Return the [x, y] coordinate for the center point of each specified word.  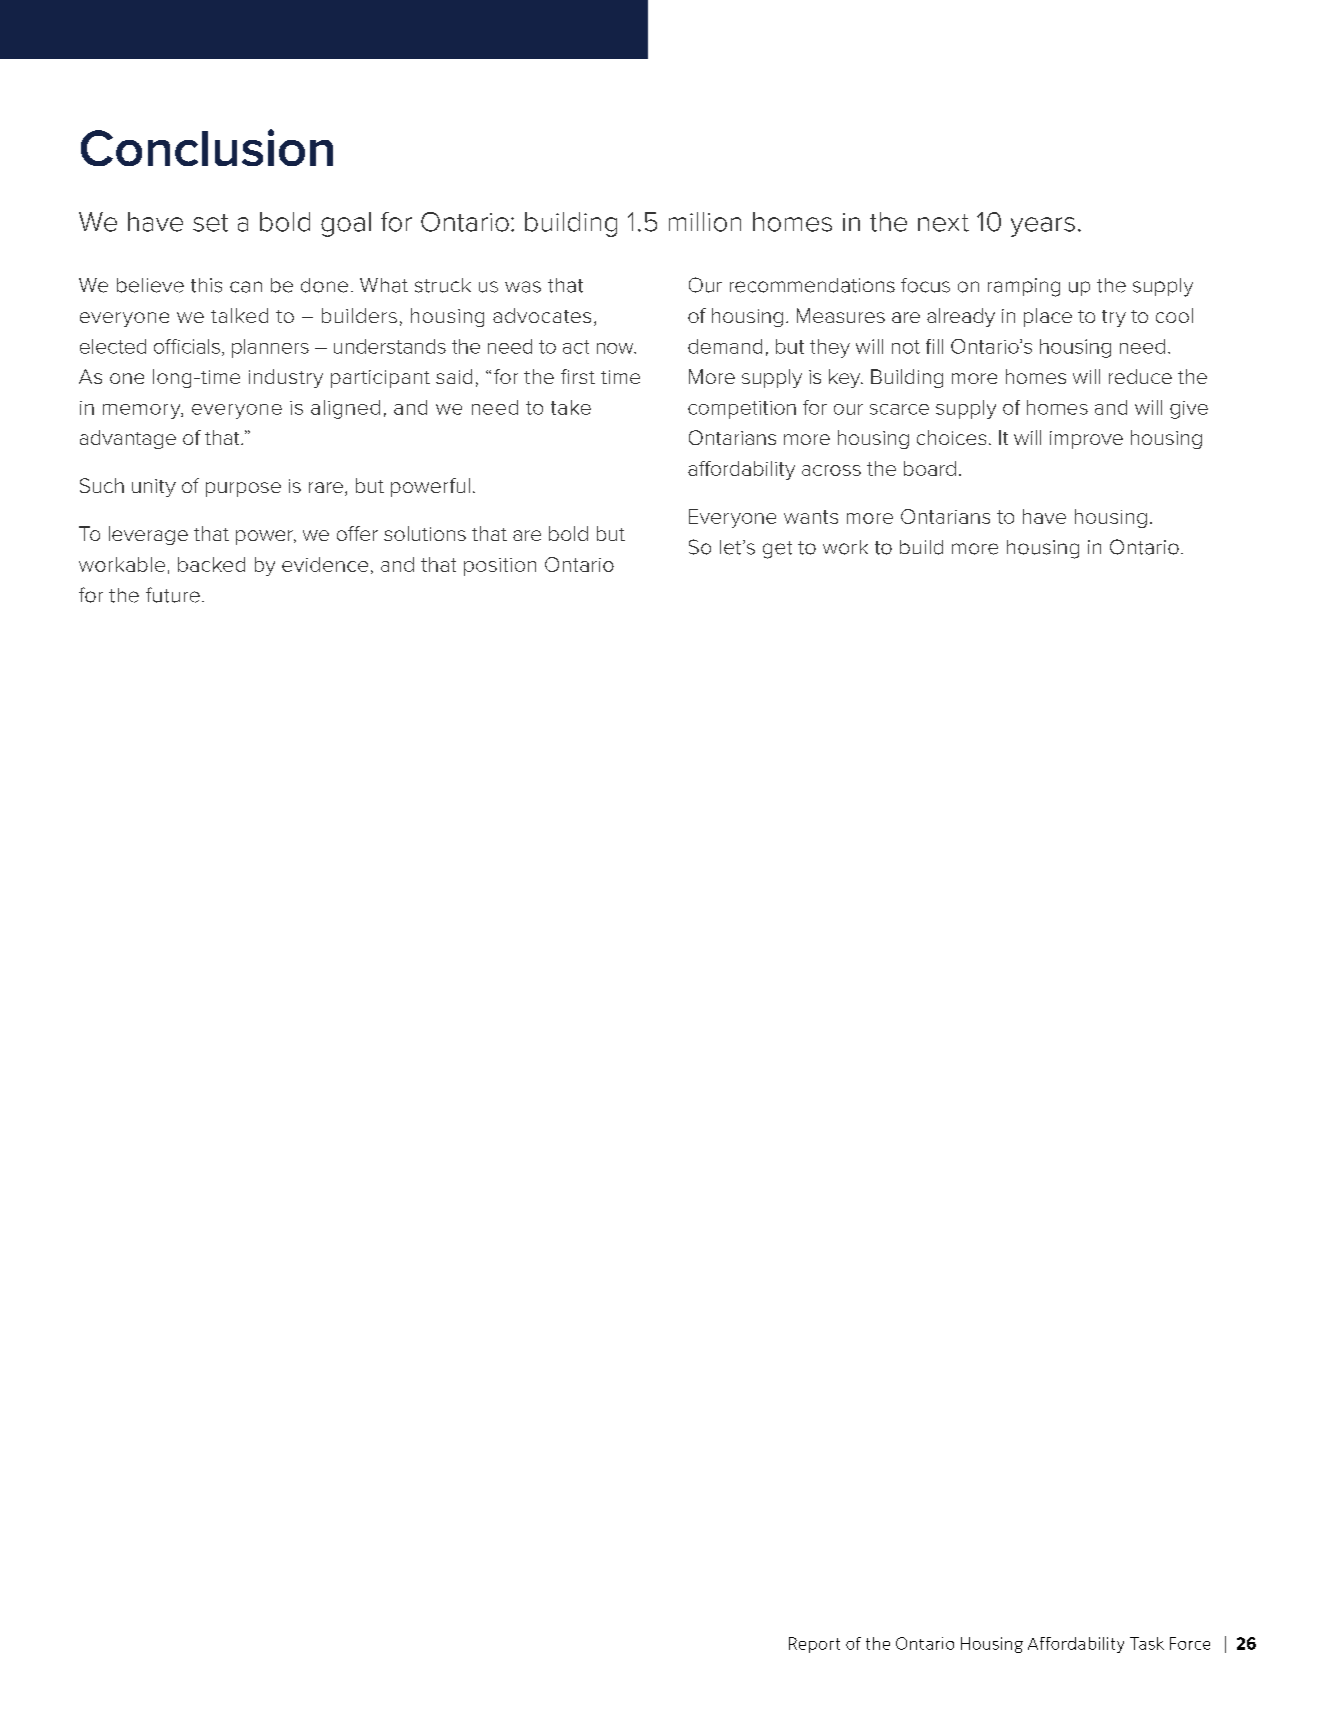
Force [1190, 1643]
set [210, 223]
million [705, 222]
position [500, 567]
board [930, 468]
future [173, 595]
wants [811, 517]
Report [814, 1645]
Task [1147, 1643]
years [1043, 227]
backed [211, 564]
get [777, 550]
